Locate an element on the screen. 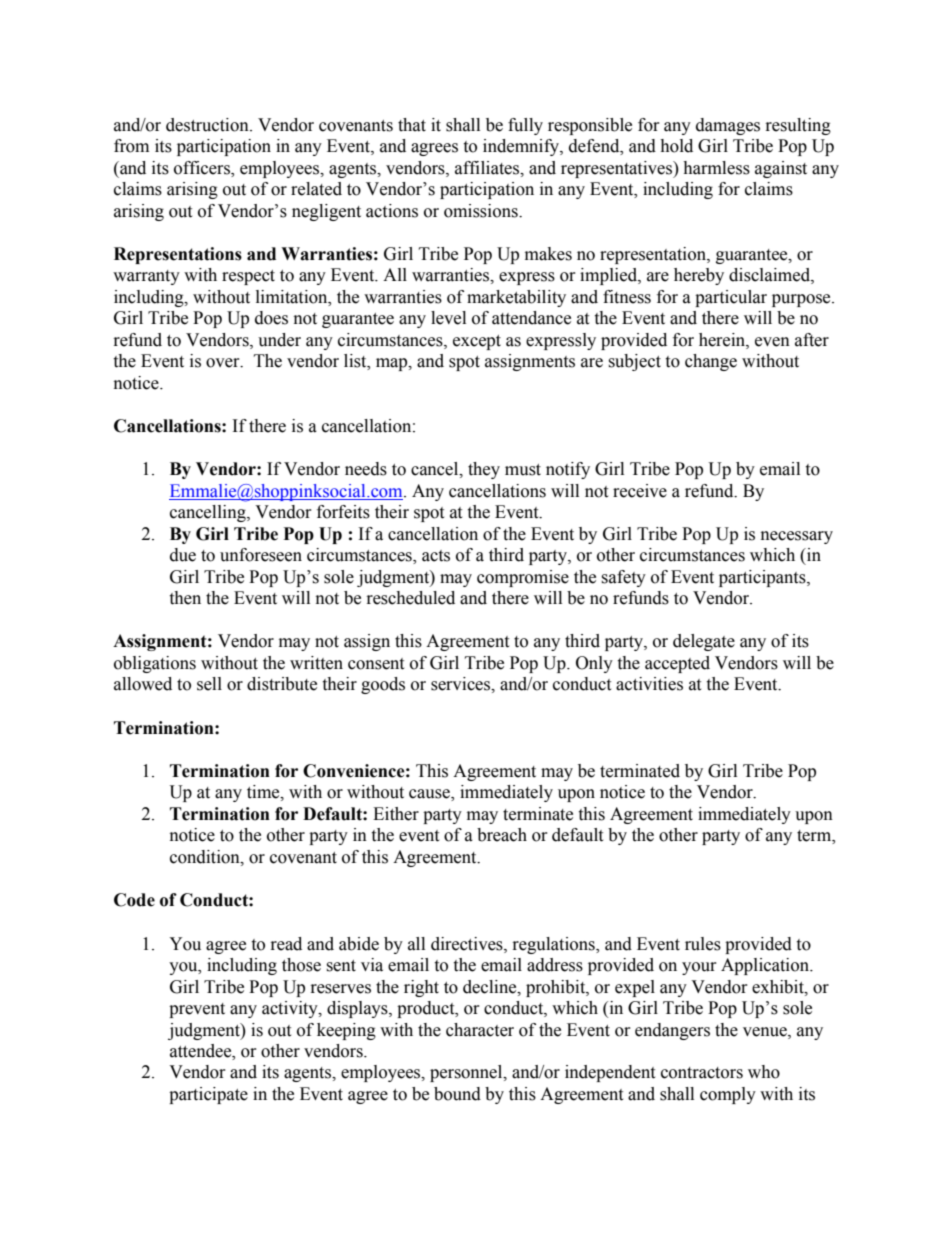  rules is located at coordinates (703, 944).
